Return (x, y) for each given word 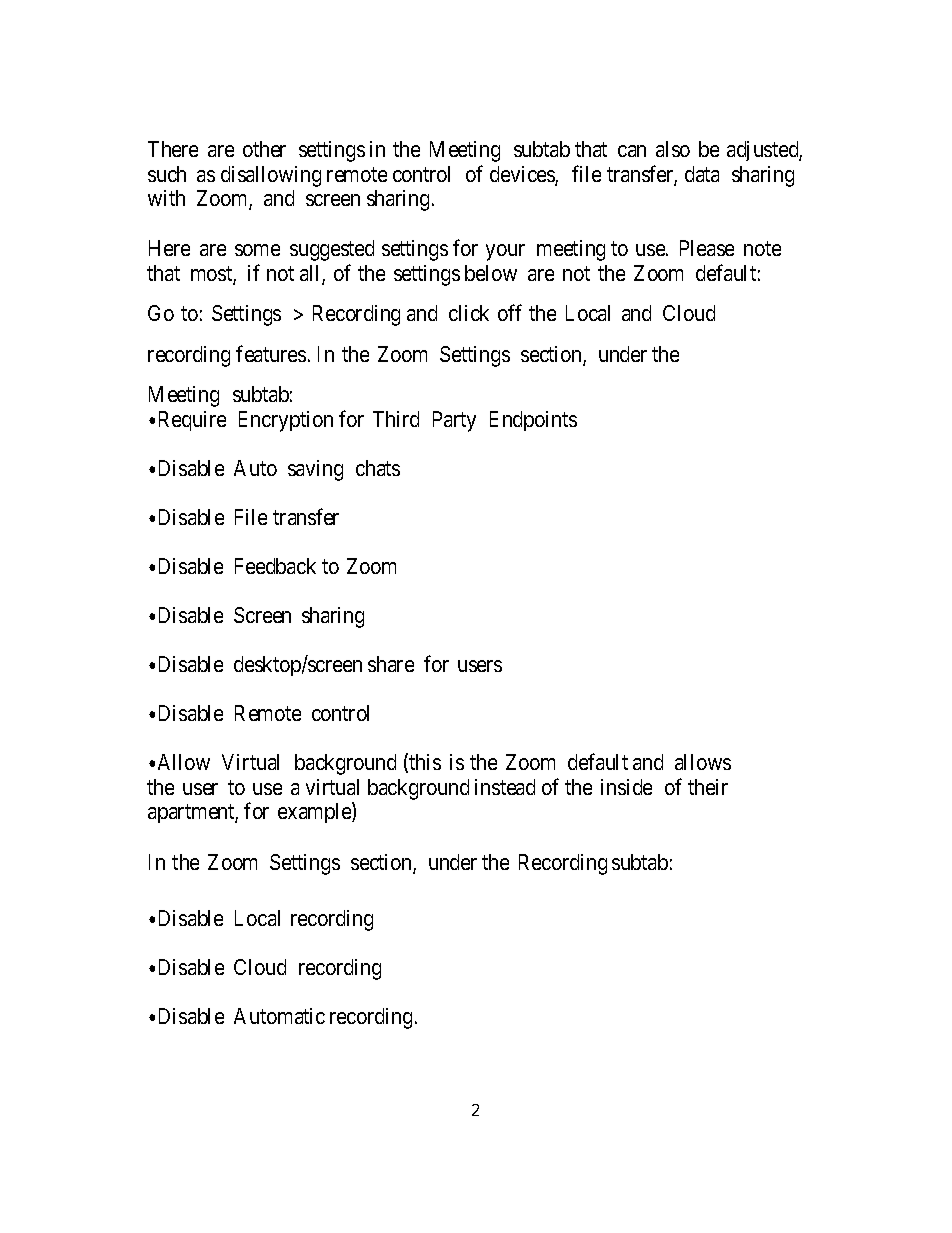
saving (315, 470)
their (708, 787)
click (469, 313)
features (271, 353)
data (702, 174)
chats (378, 468)
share (391, 664)
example (315, 812)
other (264, 149)
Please (707, 248)
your (505, 252)
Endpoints (533, 421)
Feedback (275, 566)
